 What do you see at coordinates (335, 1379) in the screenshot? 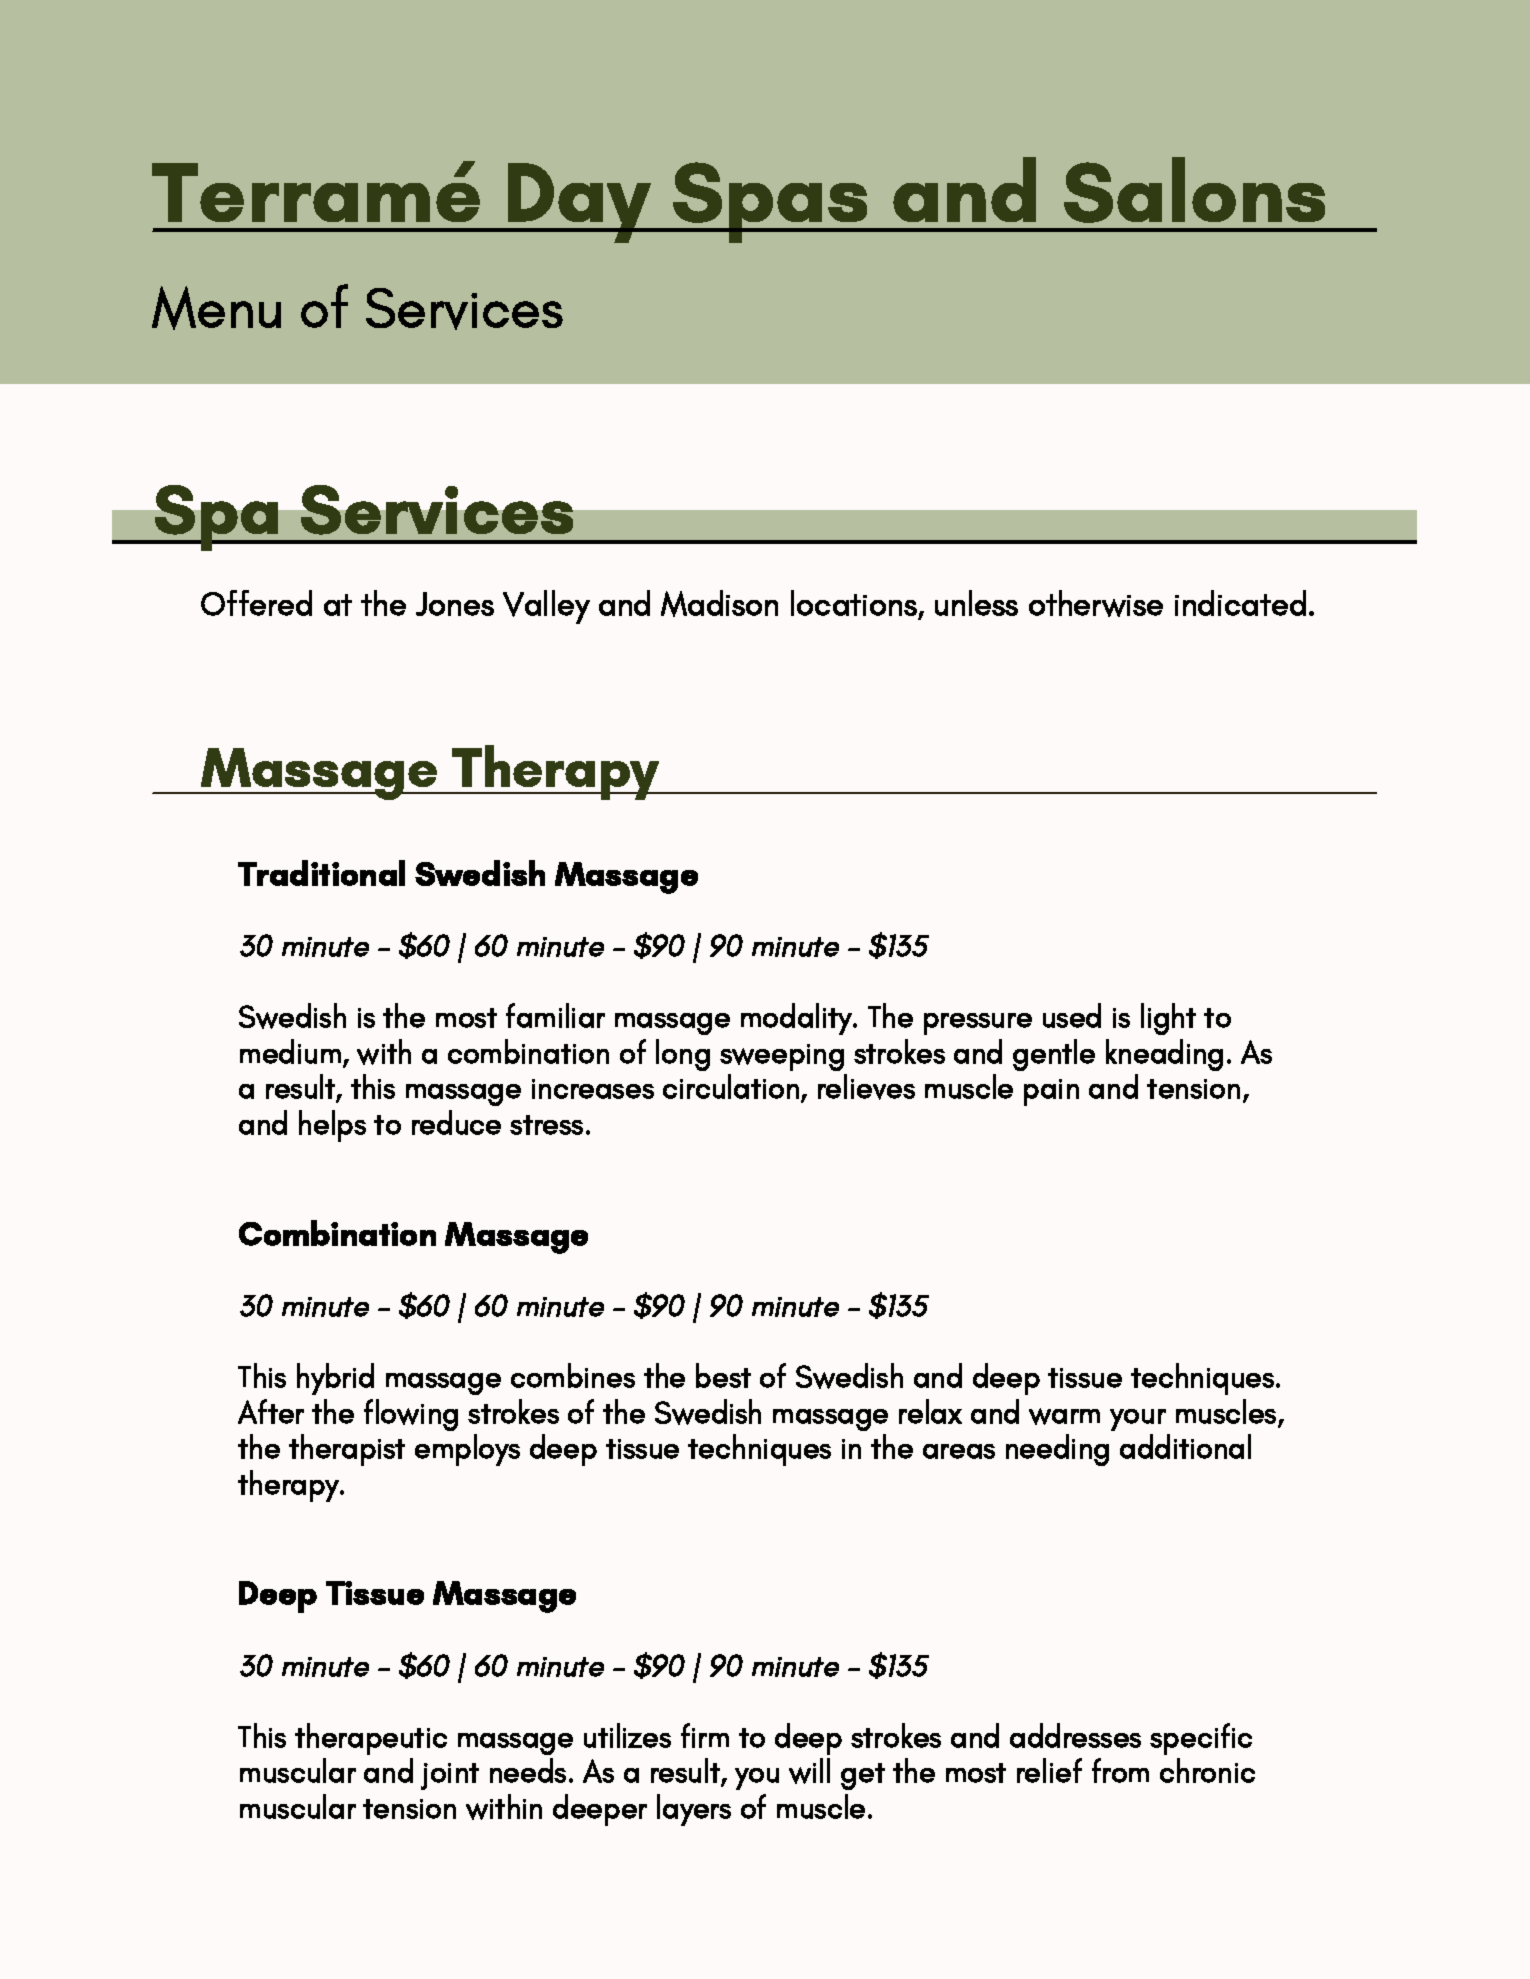
I see `hybrid` at bounding box center [335, 1379].
